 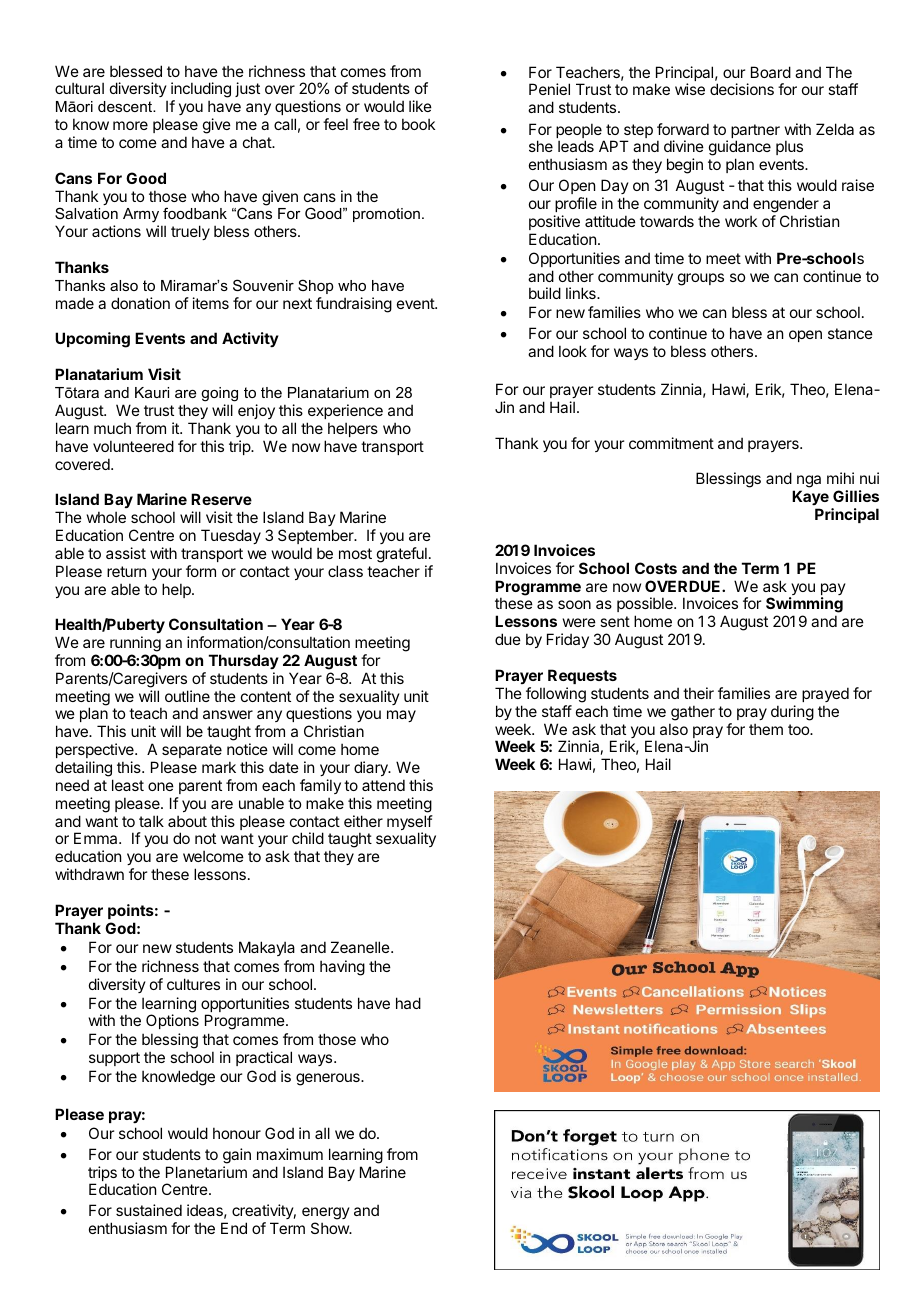 What do you see at coordinates (420, 106) in the document?
I see `like` at bounding box center [420, 106].
